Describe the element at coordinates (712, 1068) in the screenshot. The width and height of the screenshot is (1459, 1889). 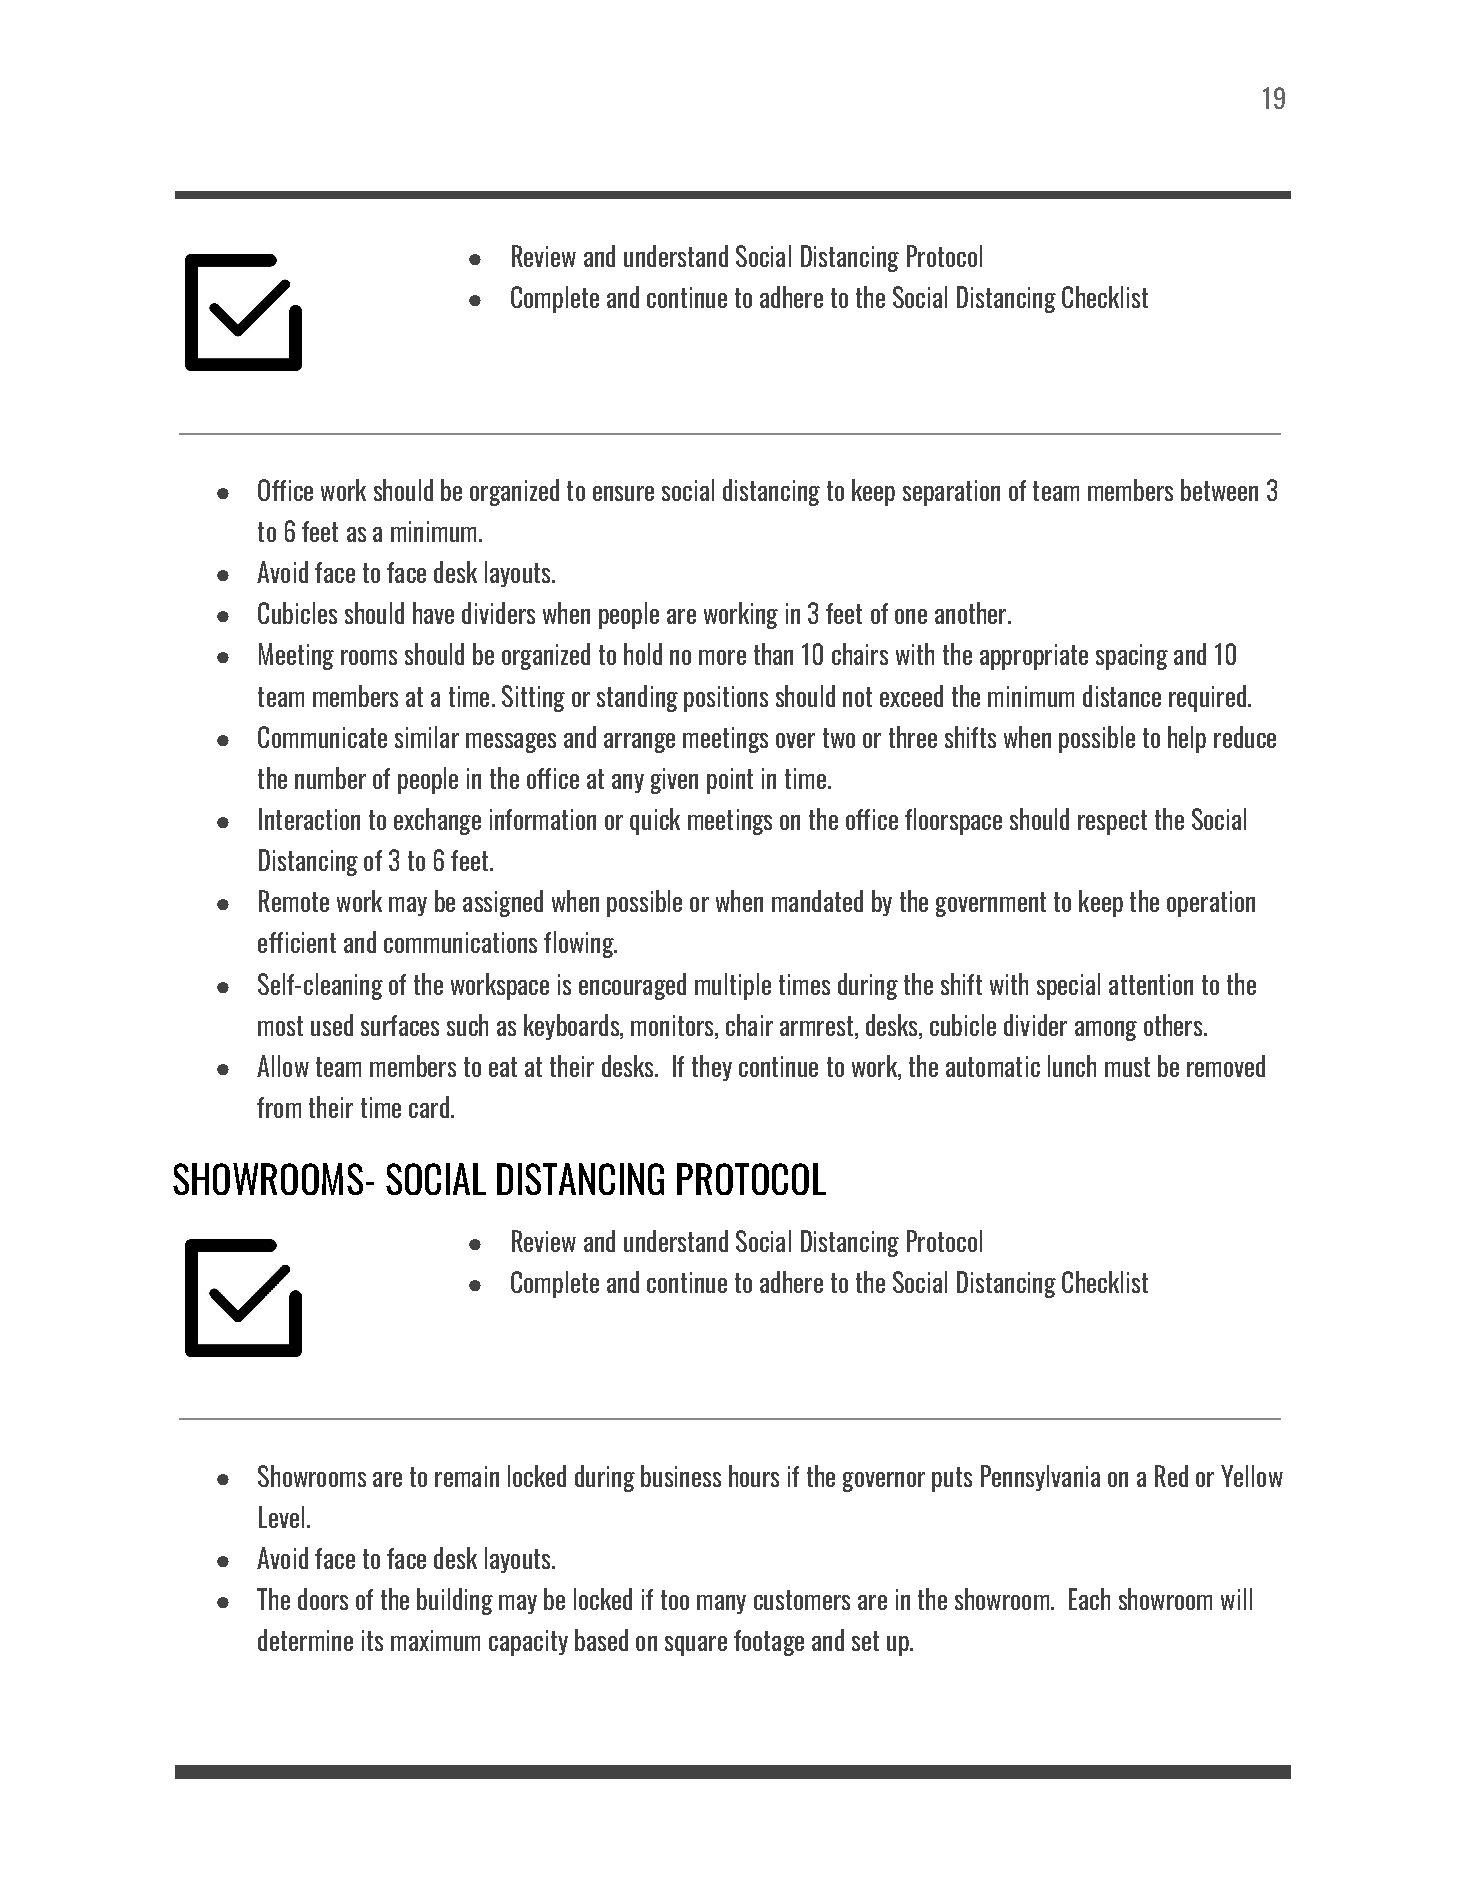
I see `they` at that location.
